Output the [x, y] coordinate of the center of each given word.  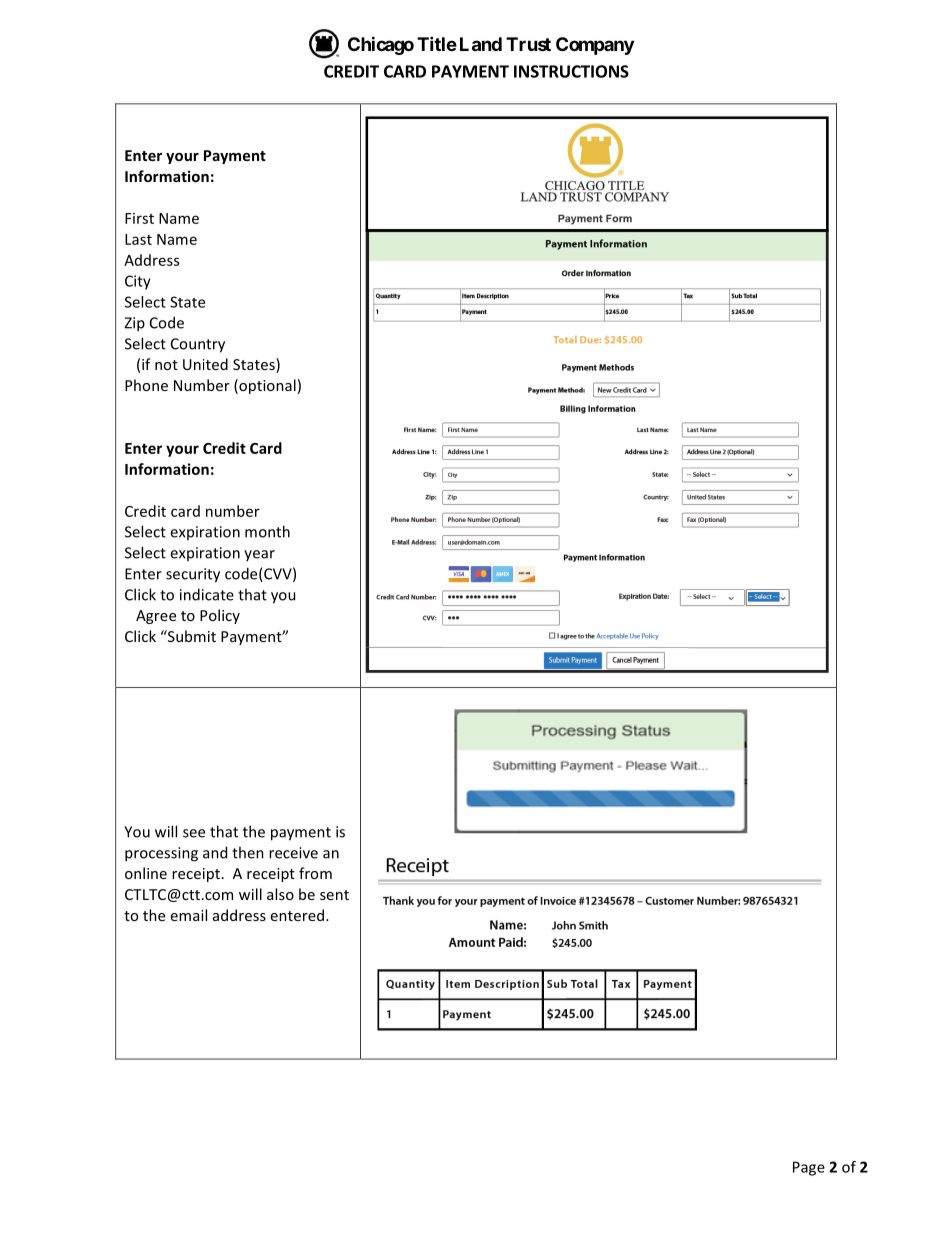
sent [334, 895]
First [139, 218]
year [259, 555]
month [267, 531]
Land [481, 44]
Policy [220, 616]
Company [595, 46]
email [189, 915]
